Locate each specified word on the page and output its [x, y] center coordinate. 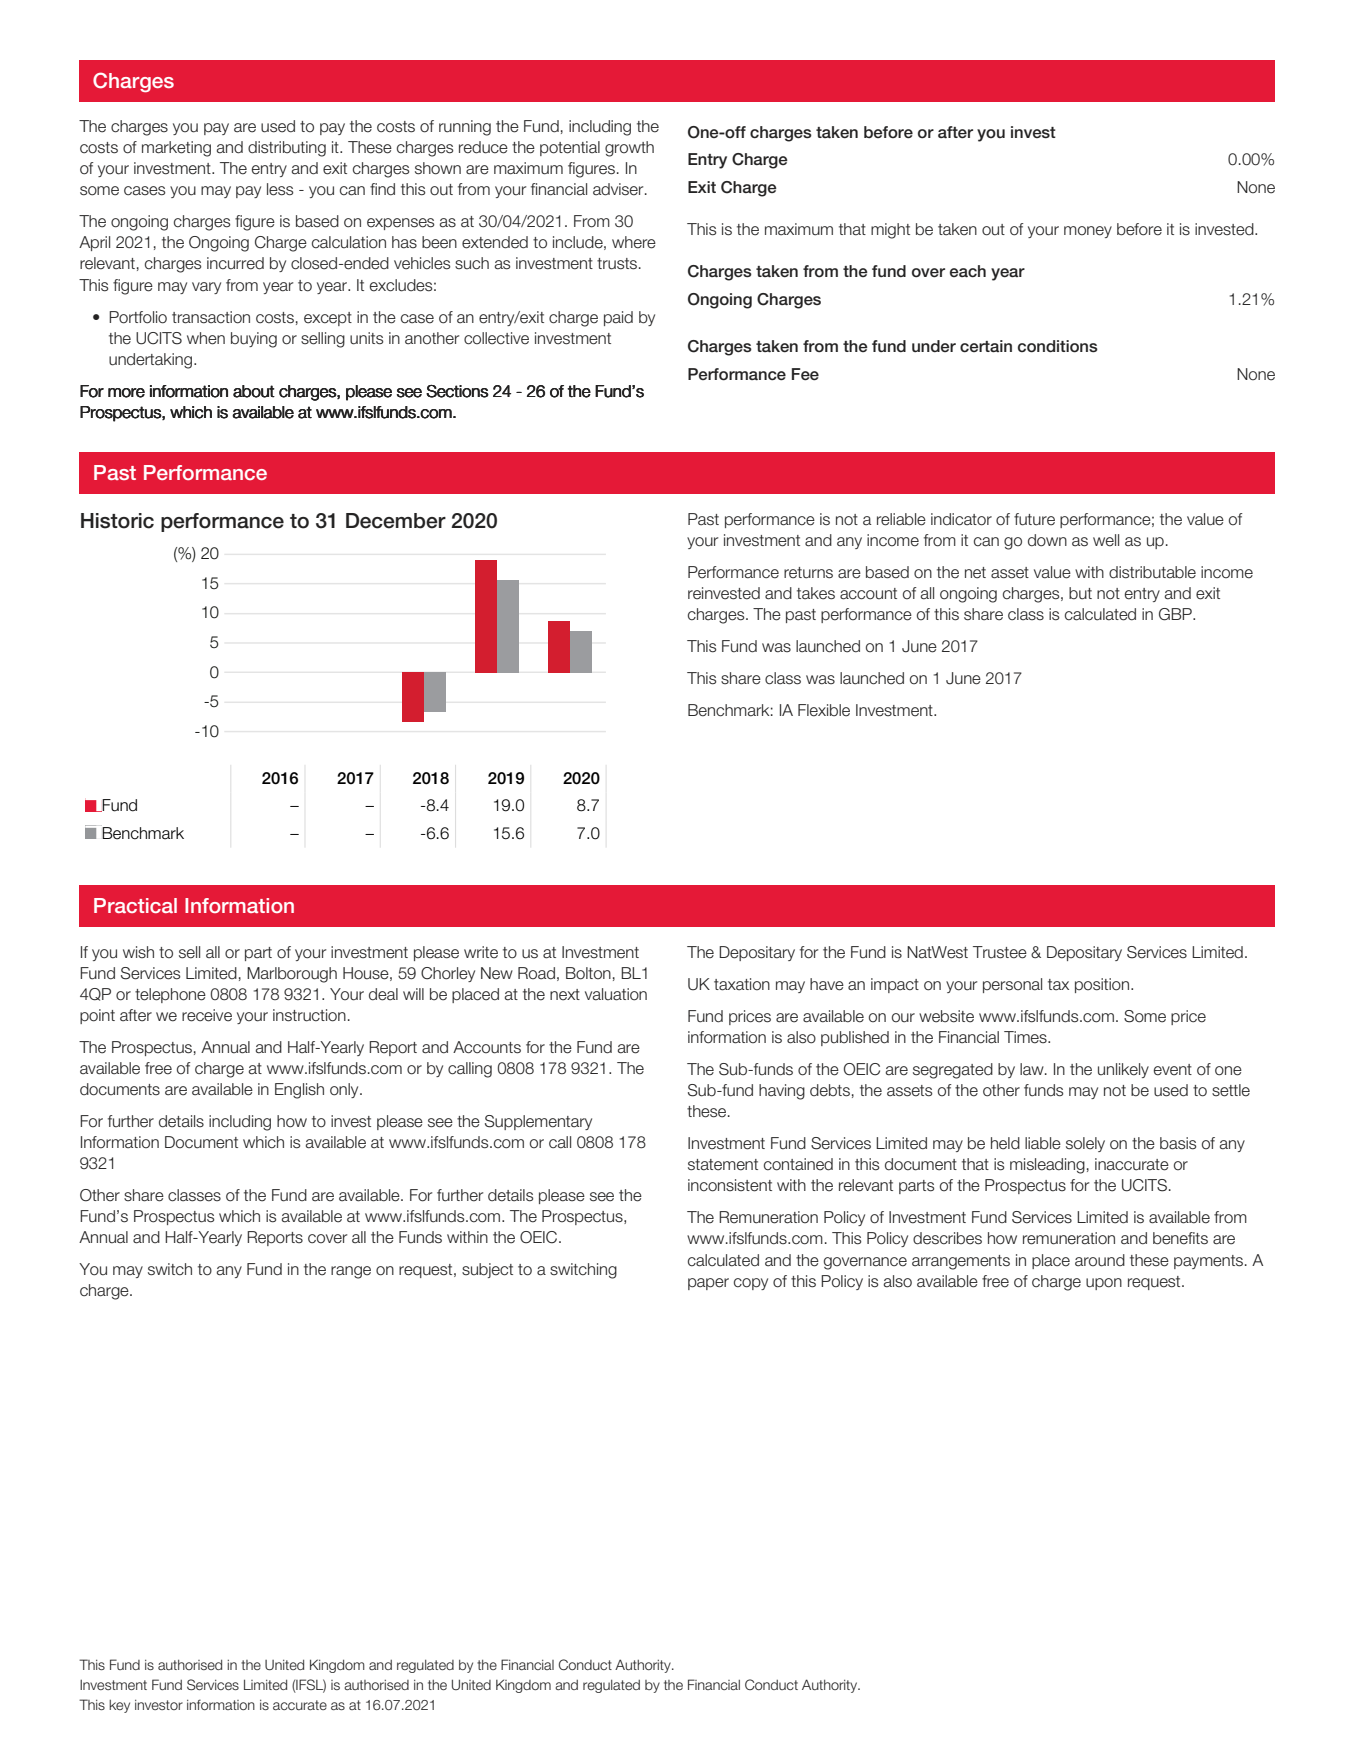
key [119, 1706]
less [280, 189]
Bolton [588, 973]
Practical [135, 905]
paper [708, 1284]
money [1088, 232]
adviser [619, 189]
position [1103, 985]
